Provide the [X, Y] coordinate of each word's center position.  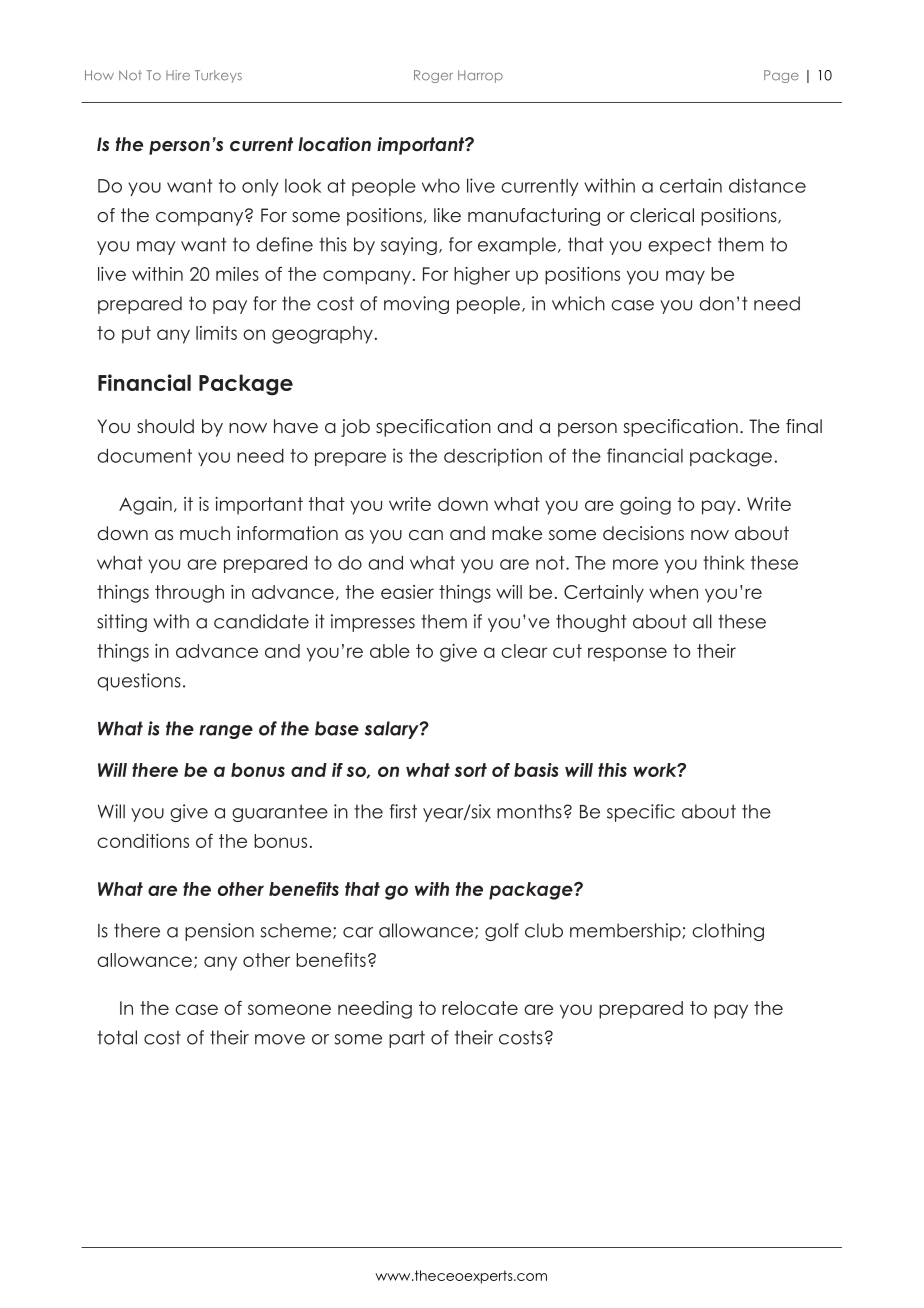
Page [781, 76]
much [205, 533]
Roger [433, 76]
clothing [728, 932]
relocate [480, 1008]
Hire [178, 75]
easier [407, 592]
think [724, 562]
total [117, 1037]
